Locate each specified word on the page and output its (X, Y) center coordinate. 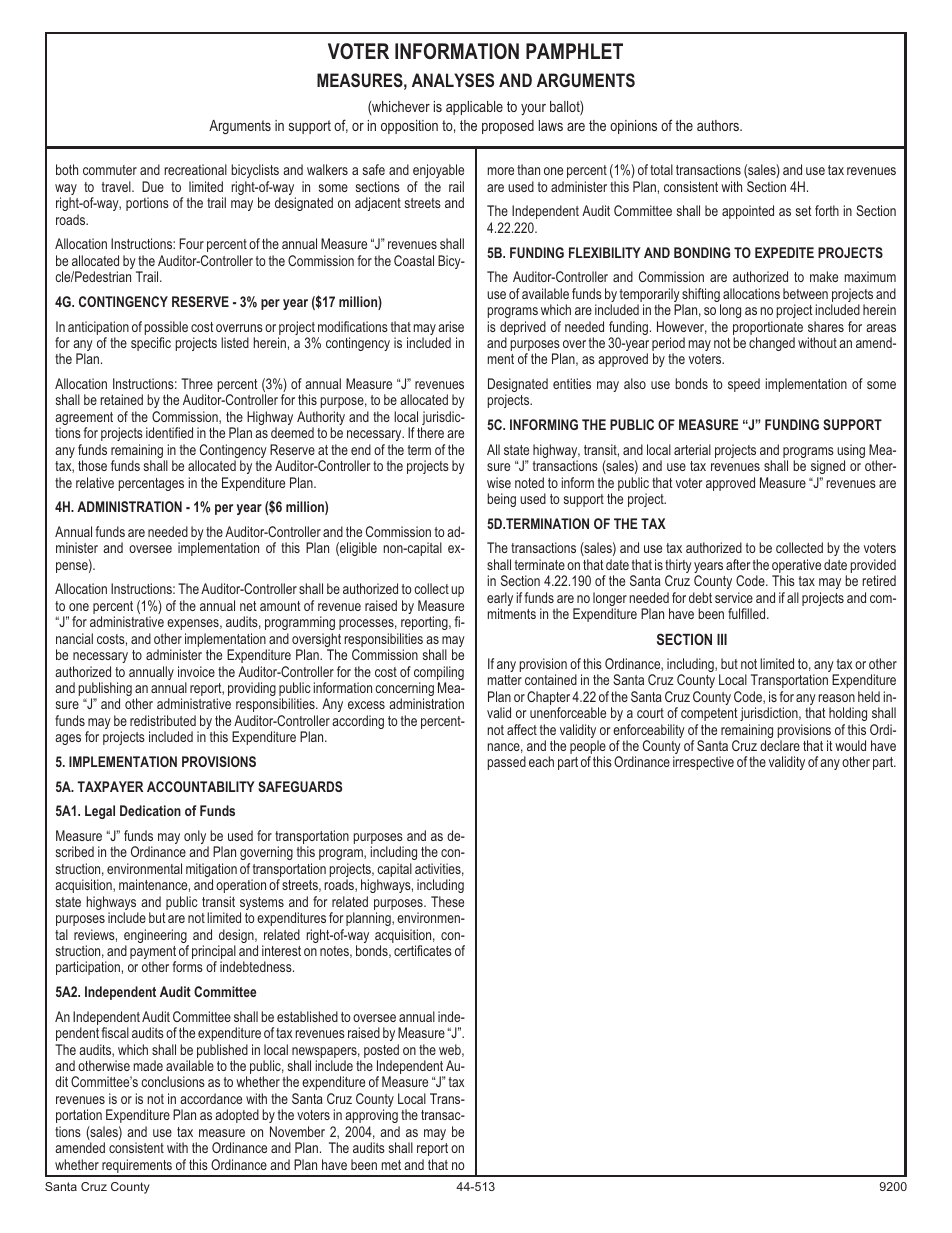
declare (780, 745)
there (430, 432)
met (391, 1165)
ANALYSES (453, 80)
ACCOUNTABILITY (201, 786)
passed (506, 763)
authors (719, 125)
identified (169, 432)
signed (828, 467)
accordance (211, 1098)
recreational (195, 169)
